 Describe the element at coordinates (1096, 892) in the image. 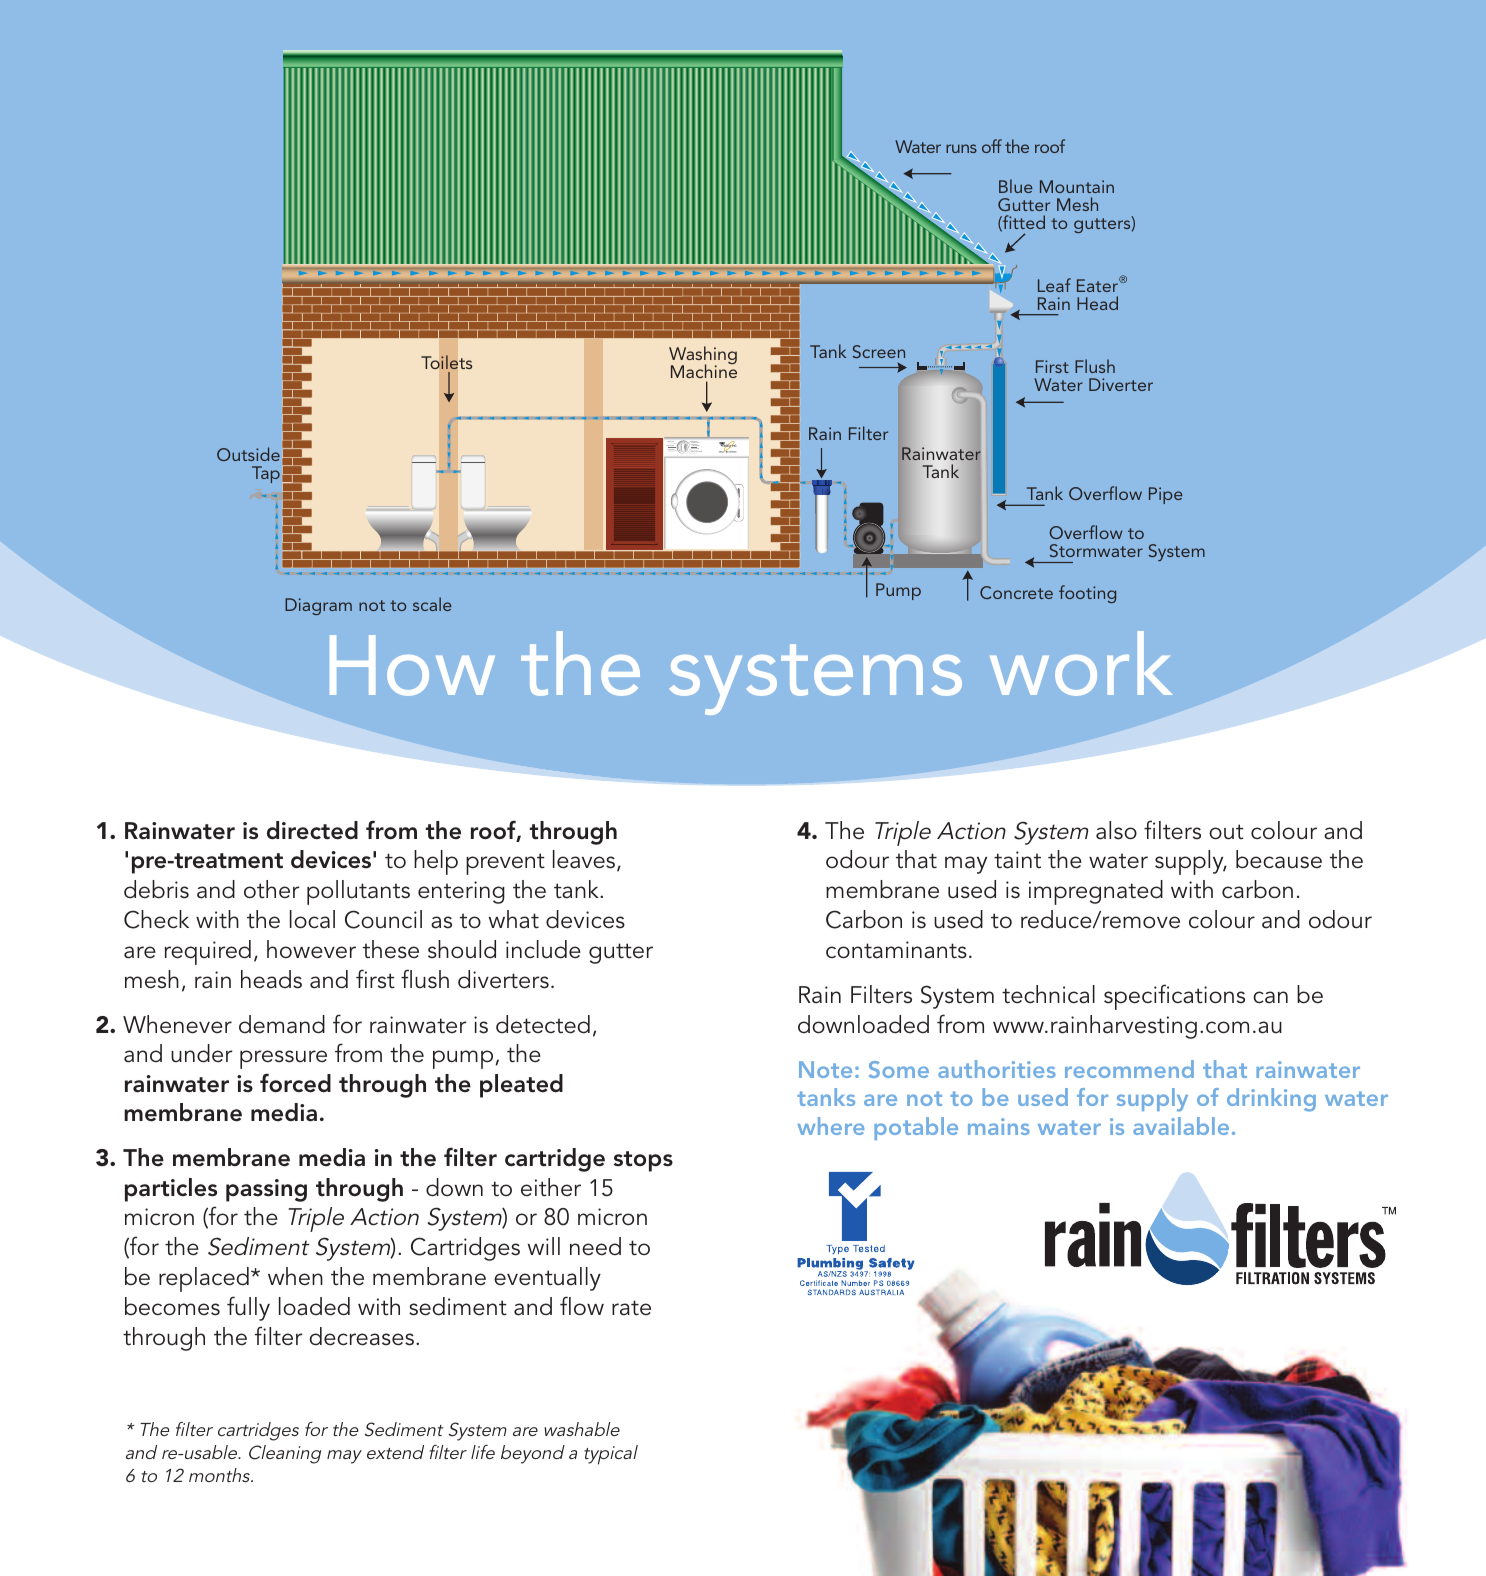

I see `impregnated` at that location.
